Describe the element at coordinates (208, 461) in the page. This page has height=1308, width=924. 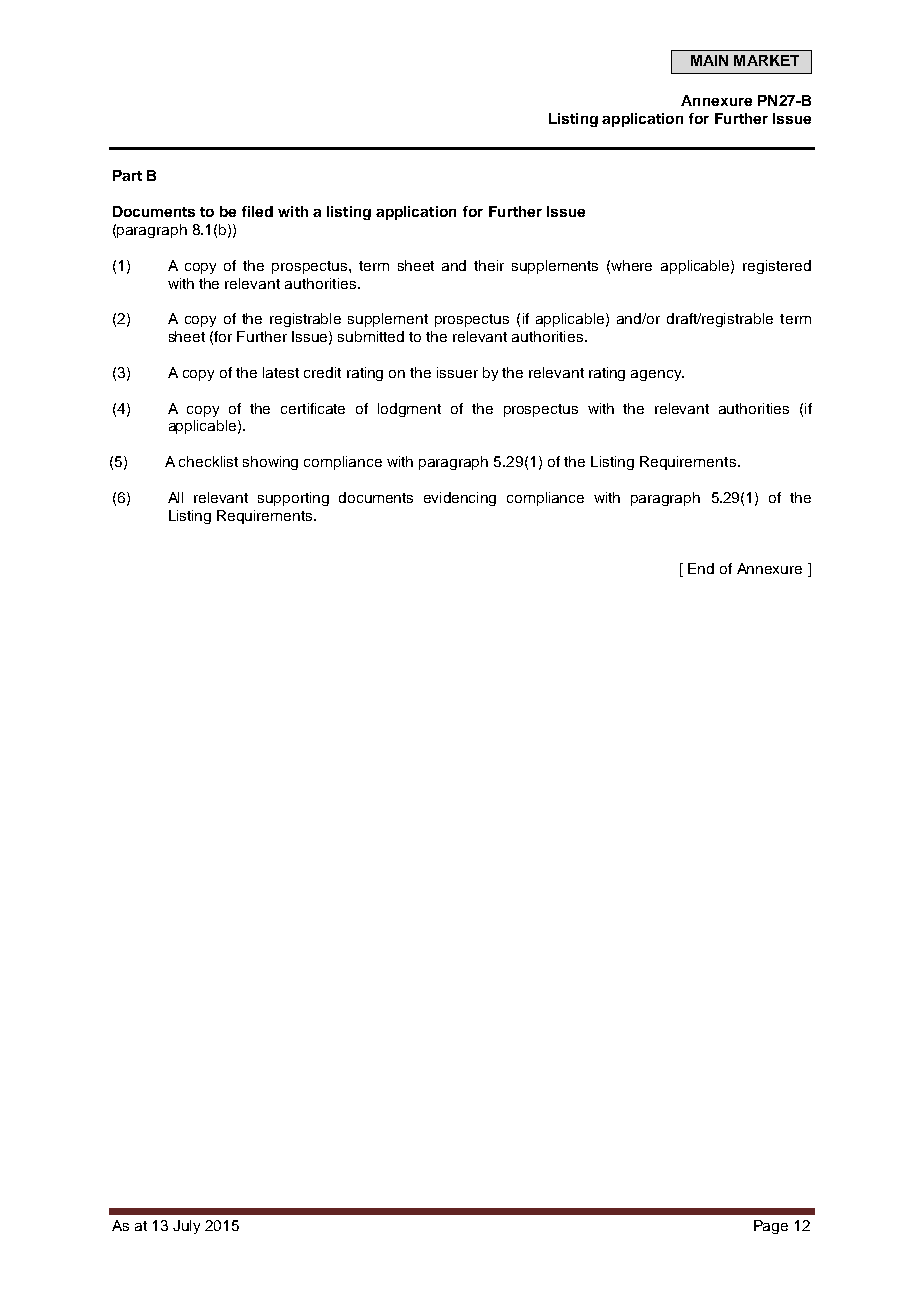
I see `checklist` at that location.
